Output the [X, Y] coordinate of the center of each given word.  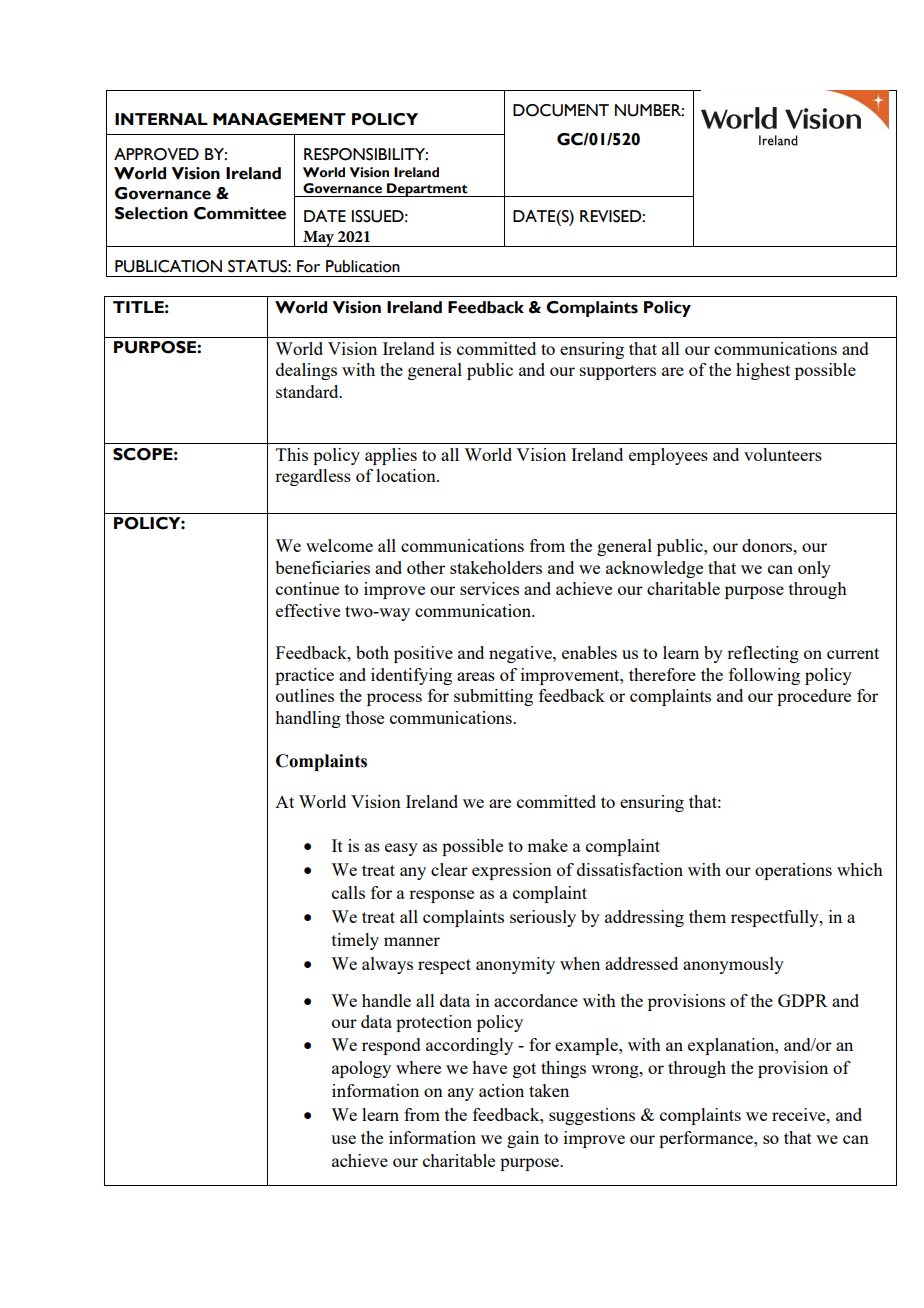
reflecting [763, 654]
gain [523, 1139]
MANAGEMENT [279, 119]
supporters [618, 372]
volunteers [783, 454]
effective [308, 610]
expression [512, 871]
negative [521, 654]
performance [707, 1139]
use [343, 1139]
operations [793, 871]
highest [763, 371]
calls [348, 892]
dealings [306, 371]
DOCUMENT [561, 110]
